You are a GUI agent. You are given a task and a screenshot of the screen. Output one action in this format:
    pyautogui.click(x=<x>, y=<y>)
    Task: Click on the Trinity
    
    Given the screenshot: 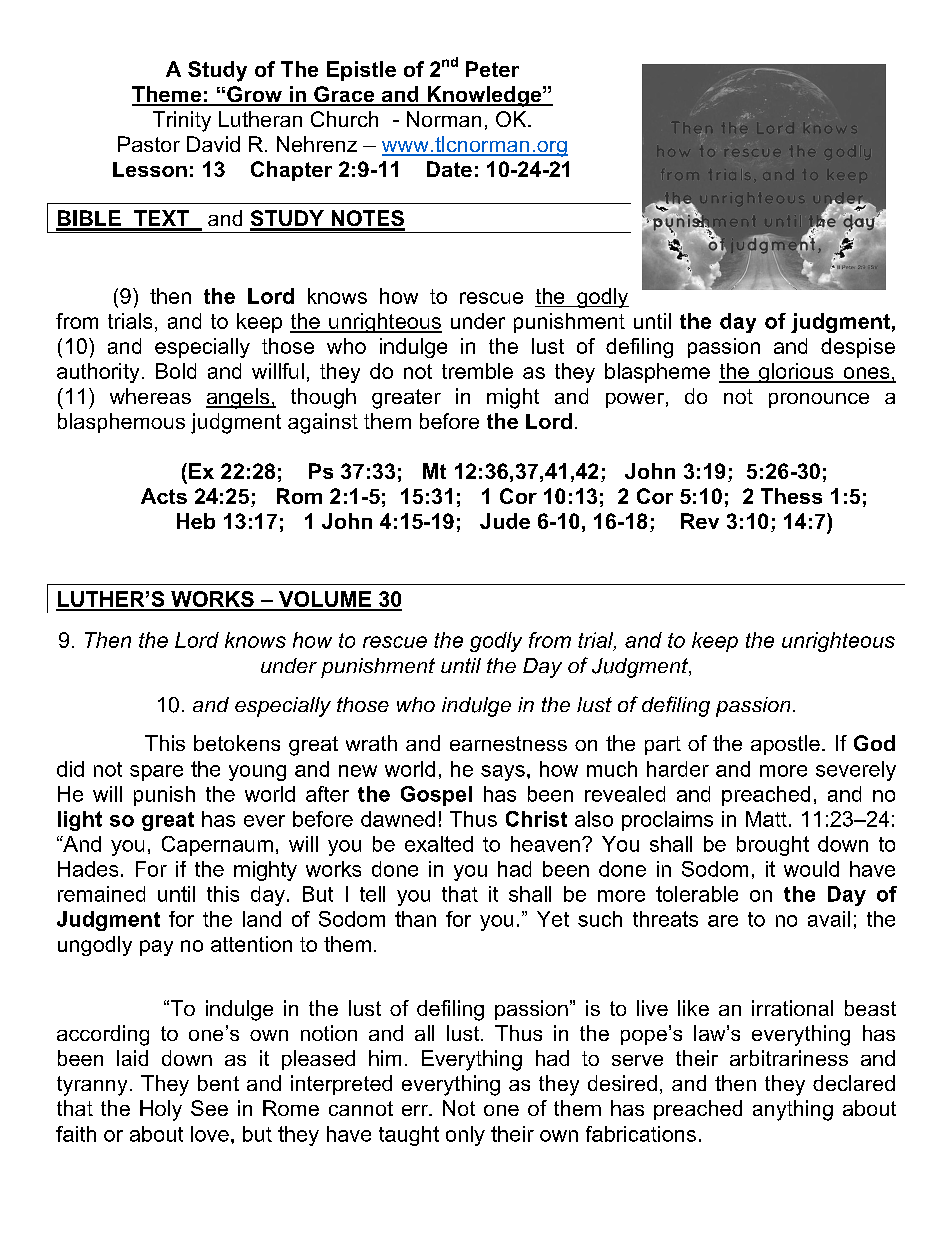 What is the action you would take?
    pyautogui.click(x=182, y=121)
